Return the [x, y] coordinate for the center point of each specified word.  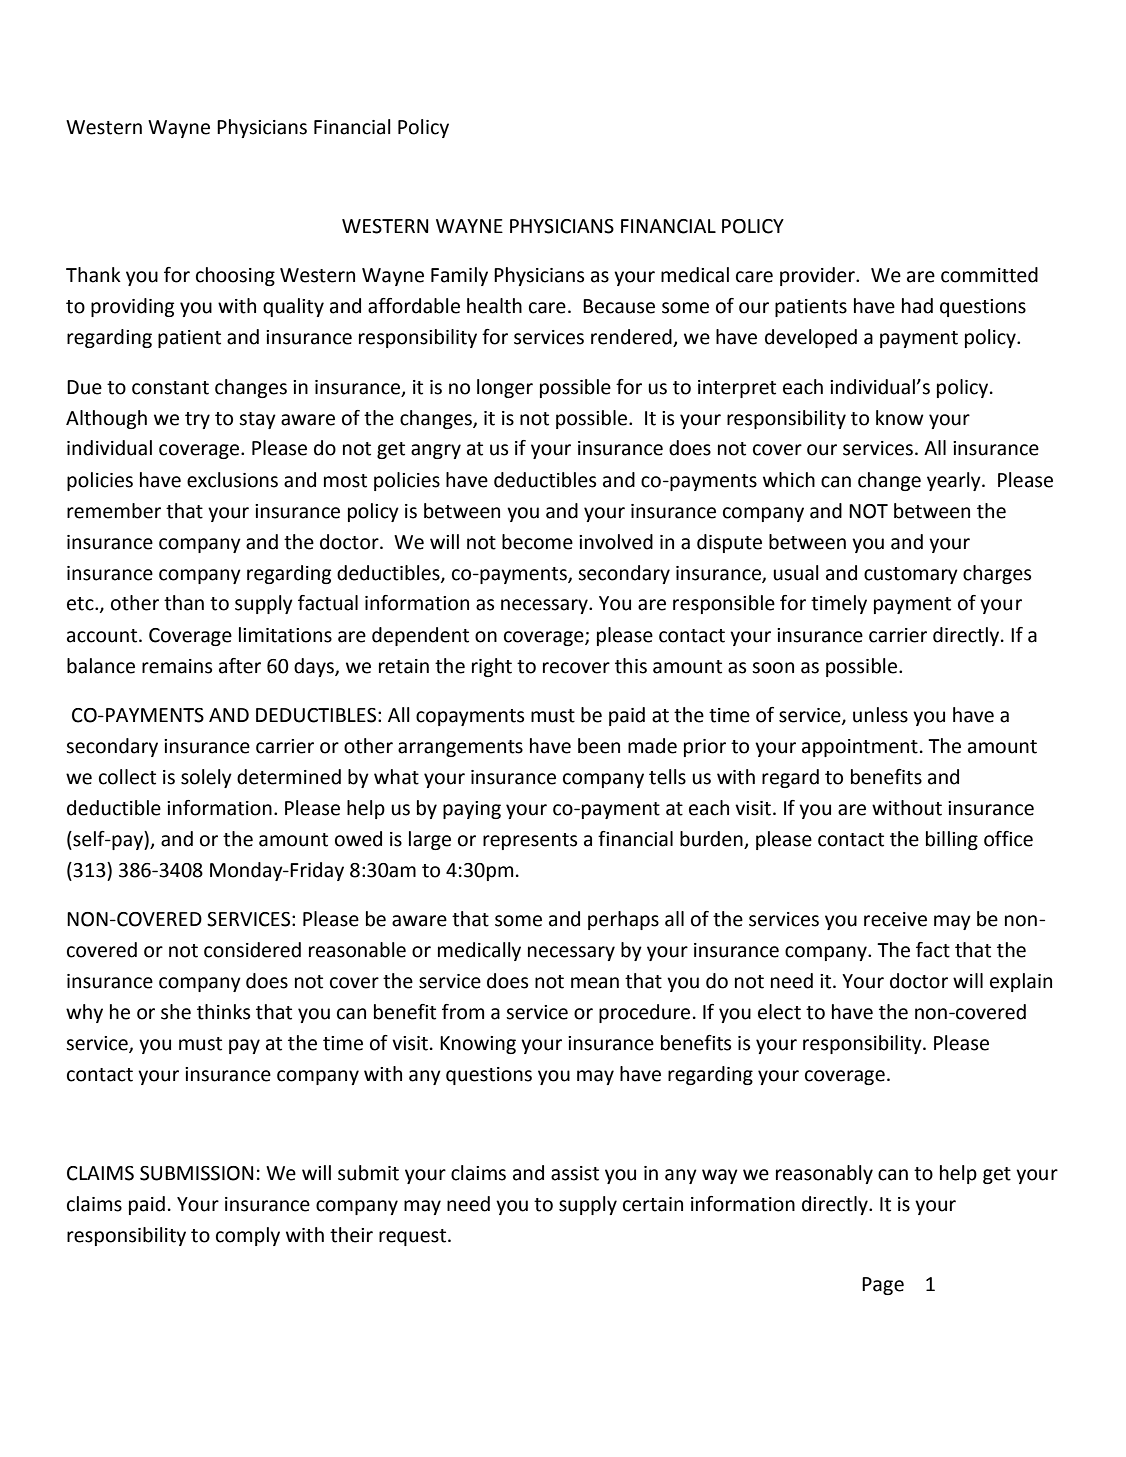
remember [114, 511]
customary [911, 575]
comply [248, 1236]
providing [132, 307]
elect [779, 1012]
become [537, 542]
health [494, 306]
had [917, 306]
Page [883, 1286]
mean [595, 983]
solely [206, 778]
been [599, 746]
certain [653, 1204]
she [176, 1012]
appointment [860, 748]
